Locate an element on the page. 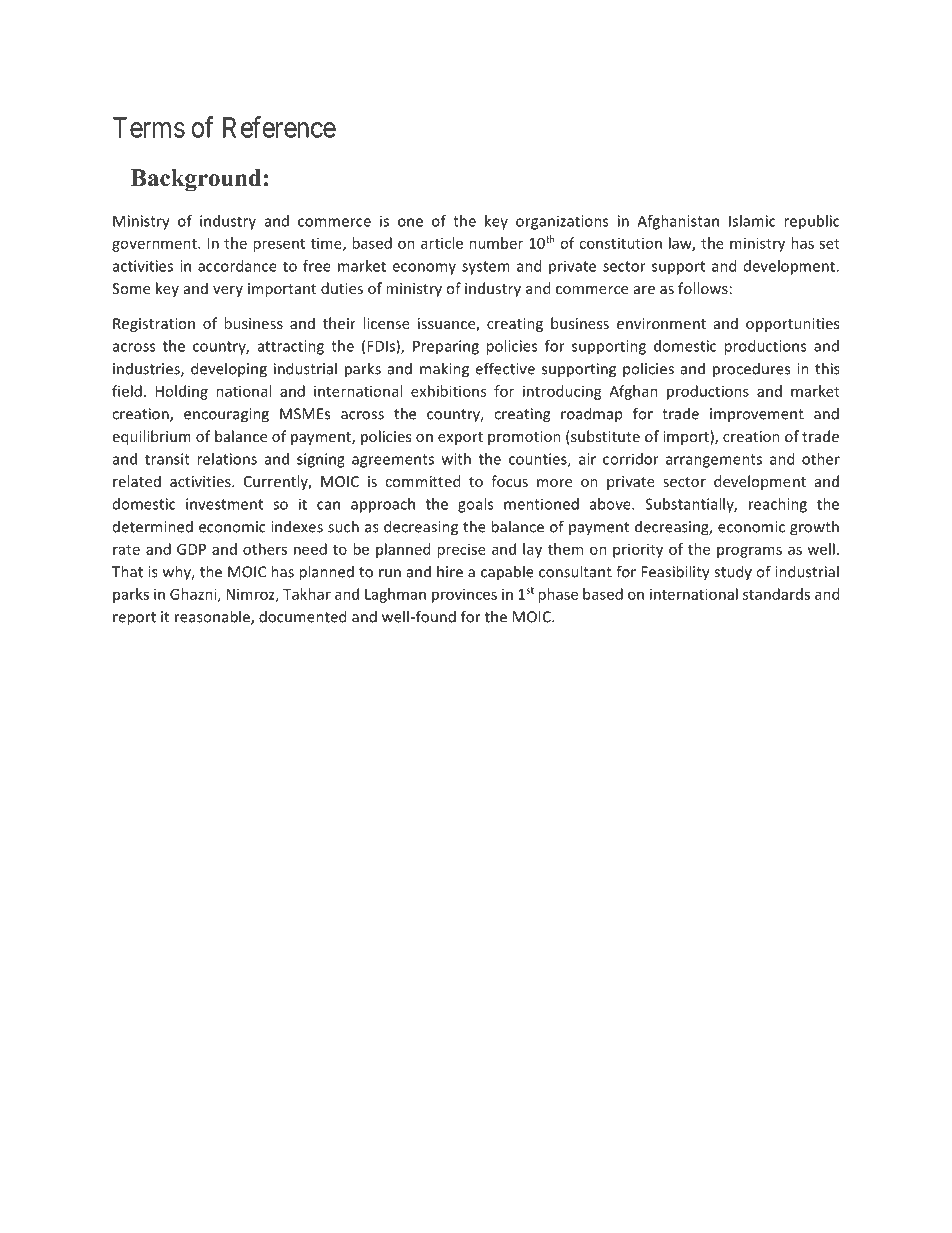 Image resolution: width=952 pixels, height=1233 pixels. procedures is located at coordinates (751, 370).
